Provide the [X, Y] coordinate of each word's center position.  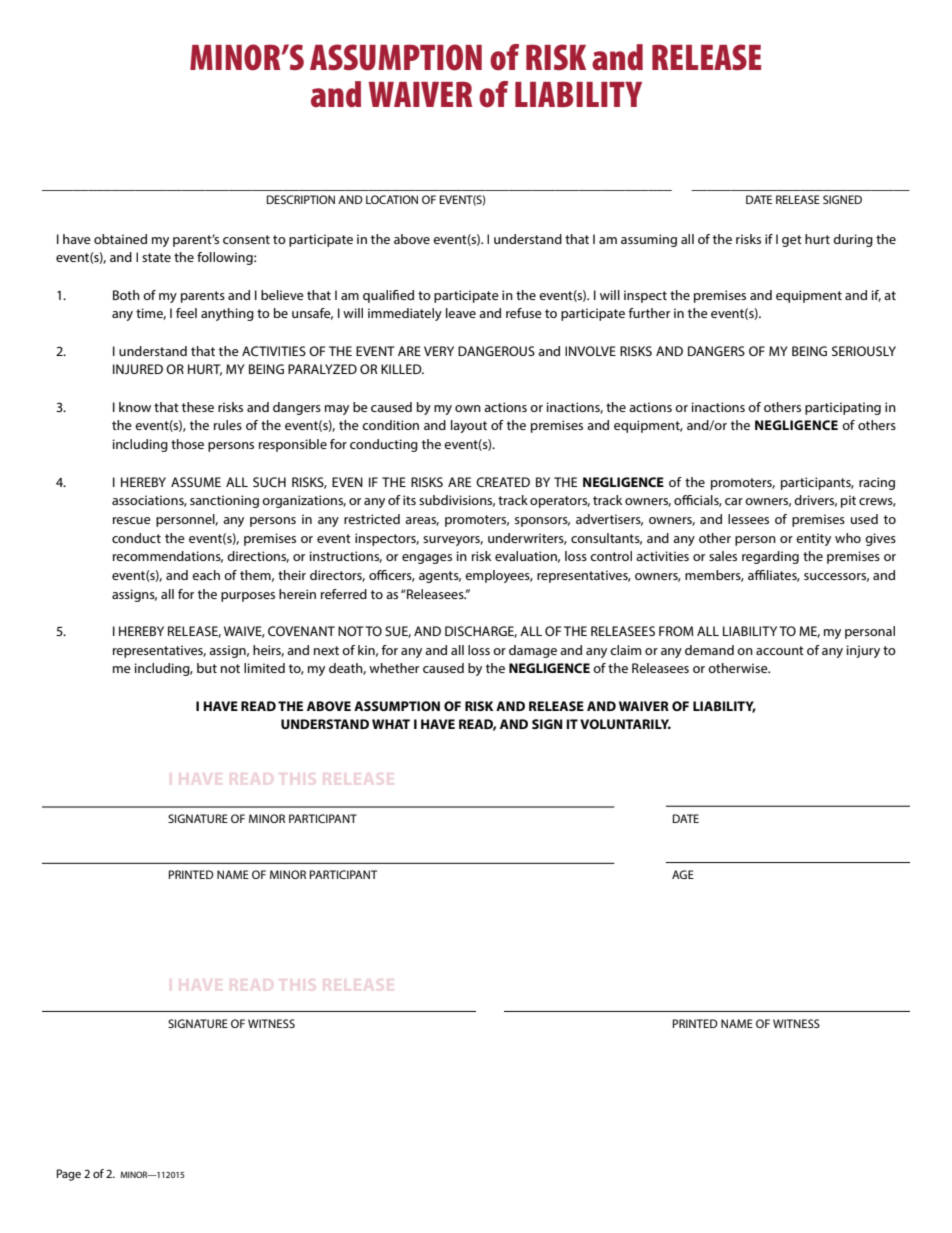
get [792, 241]
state [156, 257]
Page [69, 1175]
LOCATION [392, 199]
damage [533, 651]
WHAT [391, 724]
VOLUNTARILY [625, 724]
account [780, 650]
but [207, 668]
